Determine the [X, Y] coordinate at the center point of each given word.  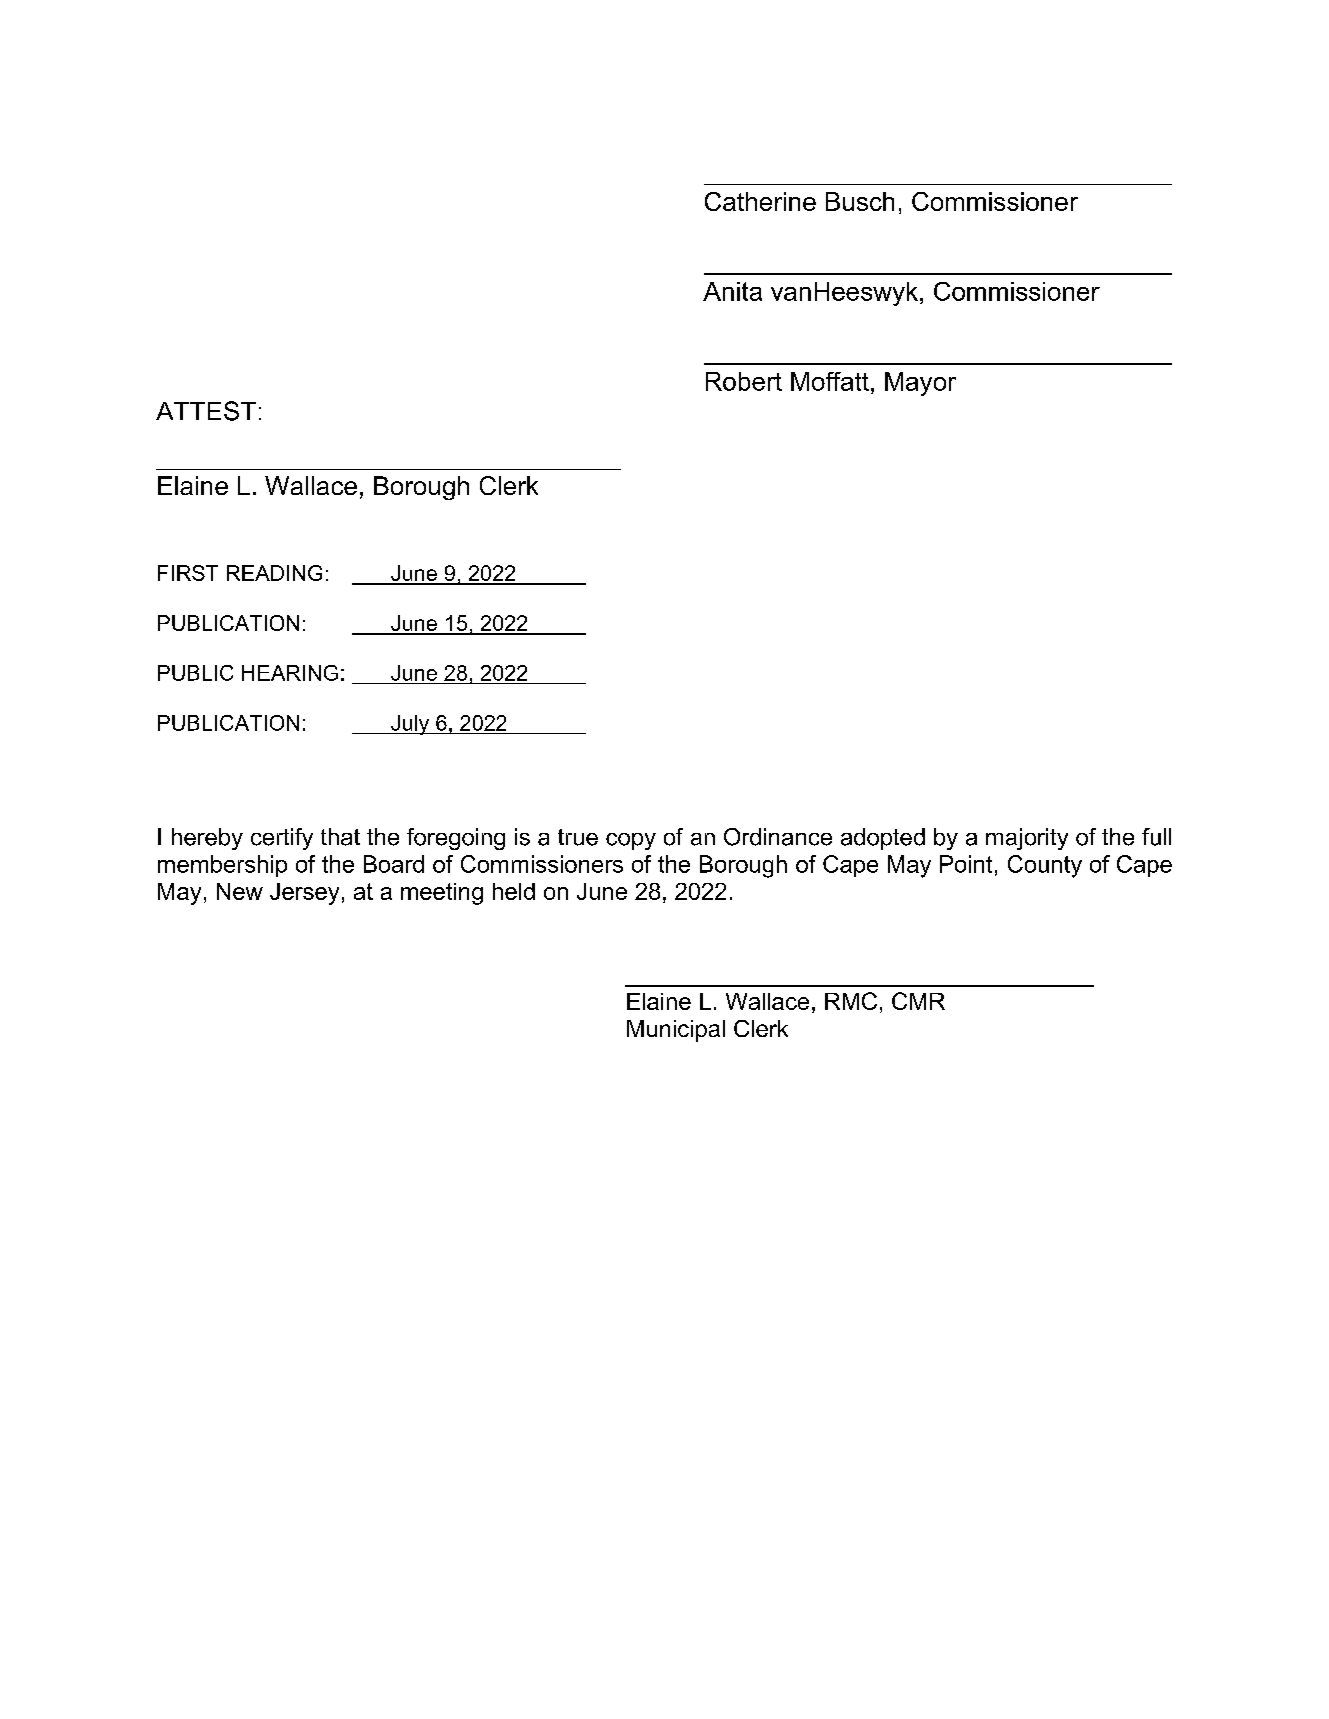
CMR [918, 1001]
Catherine [760, 201]
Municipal [676, 1031]
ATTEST [206, 411]
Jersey [304, 894]
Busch [860, 201]
